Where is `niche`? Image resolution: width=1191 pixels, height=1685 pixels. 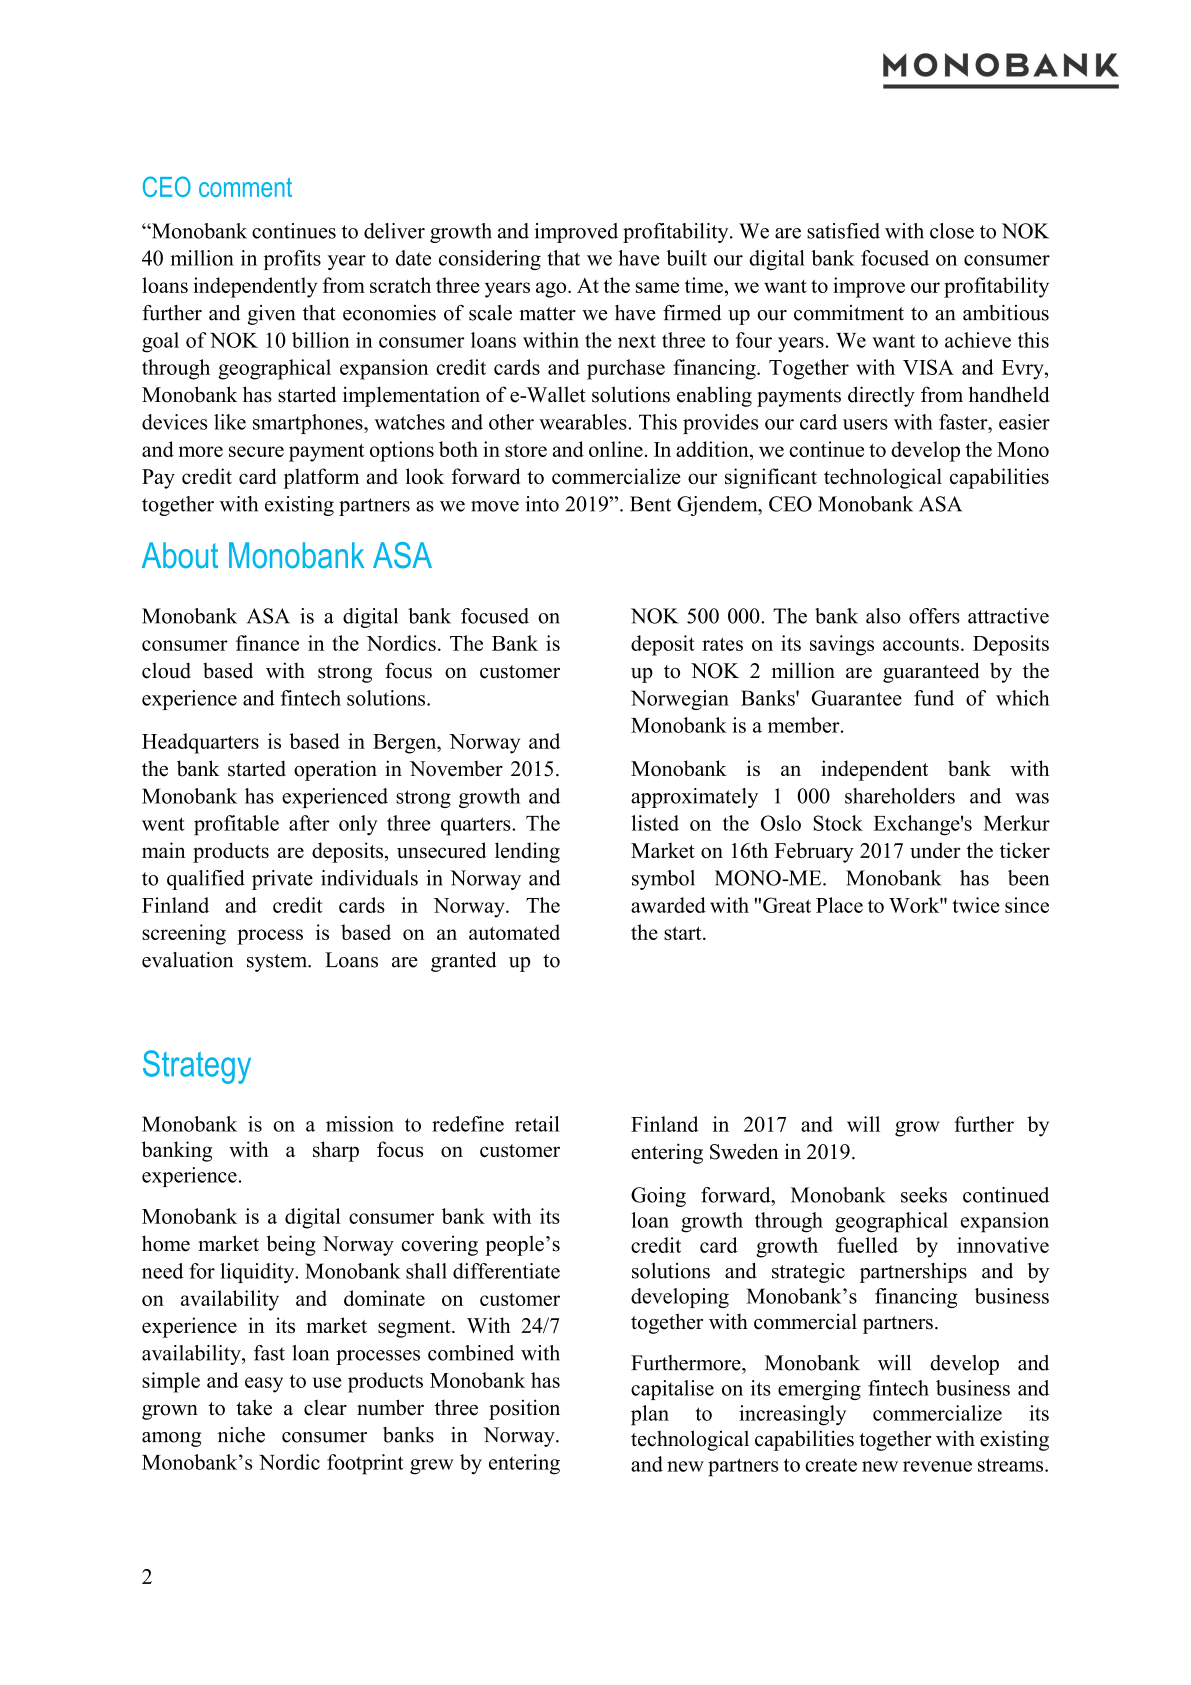 niche is located at coordinates (241, 1435).
